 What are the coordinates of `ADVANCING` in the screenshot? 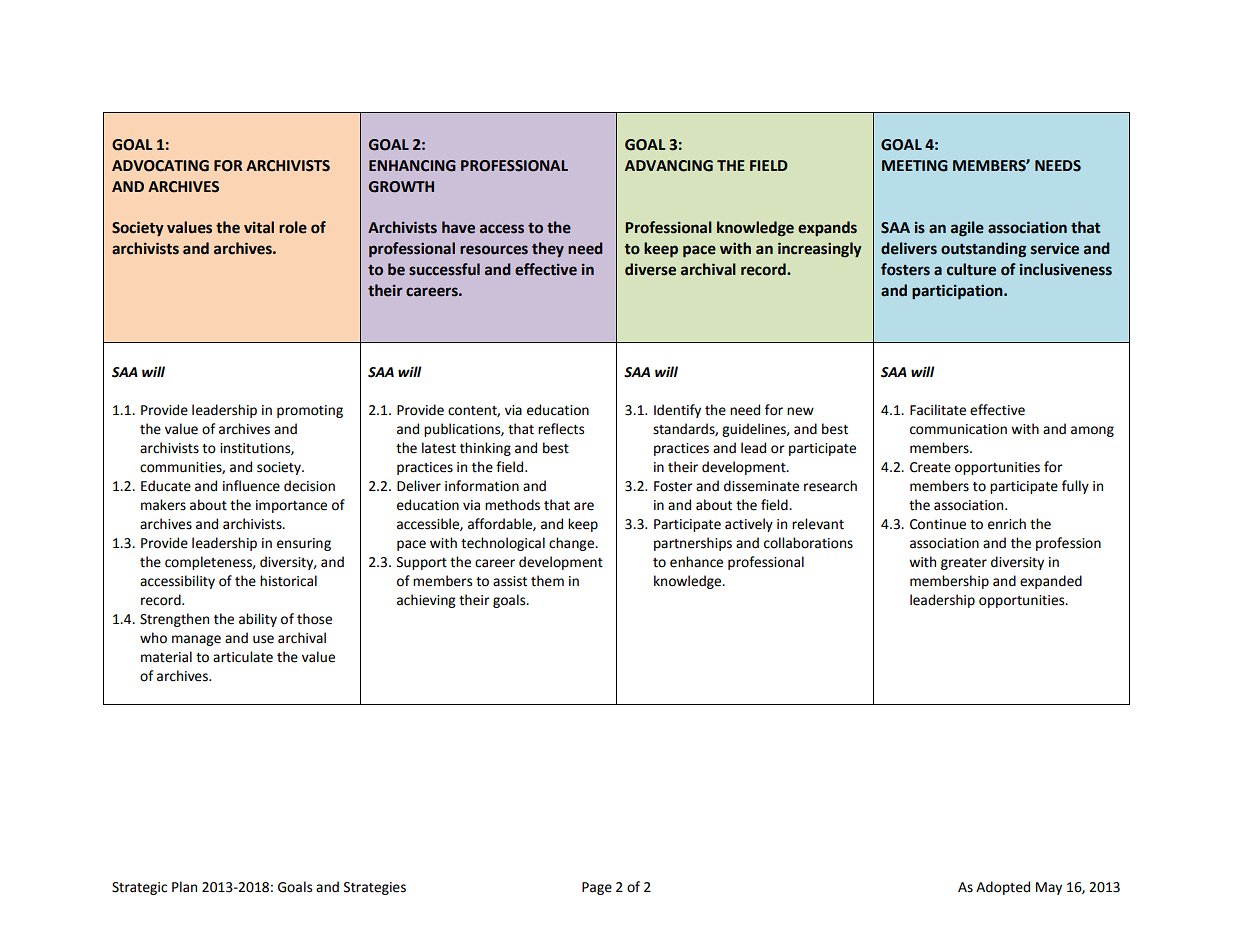 It's located at (669, 166).
